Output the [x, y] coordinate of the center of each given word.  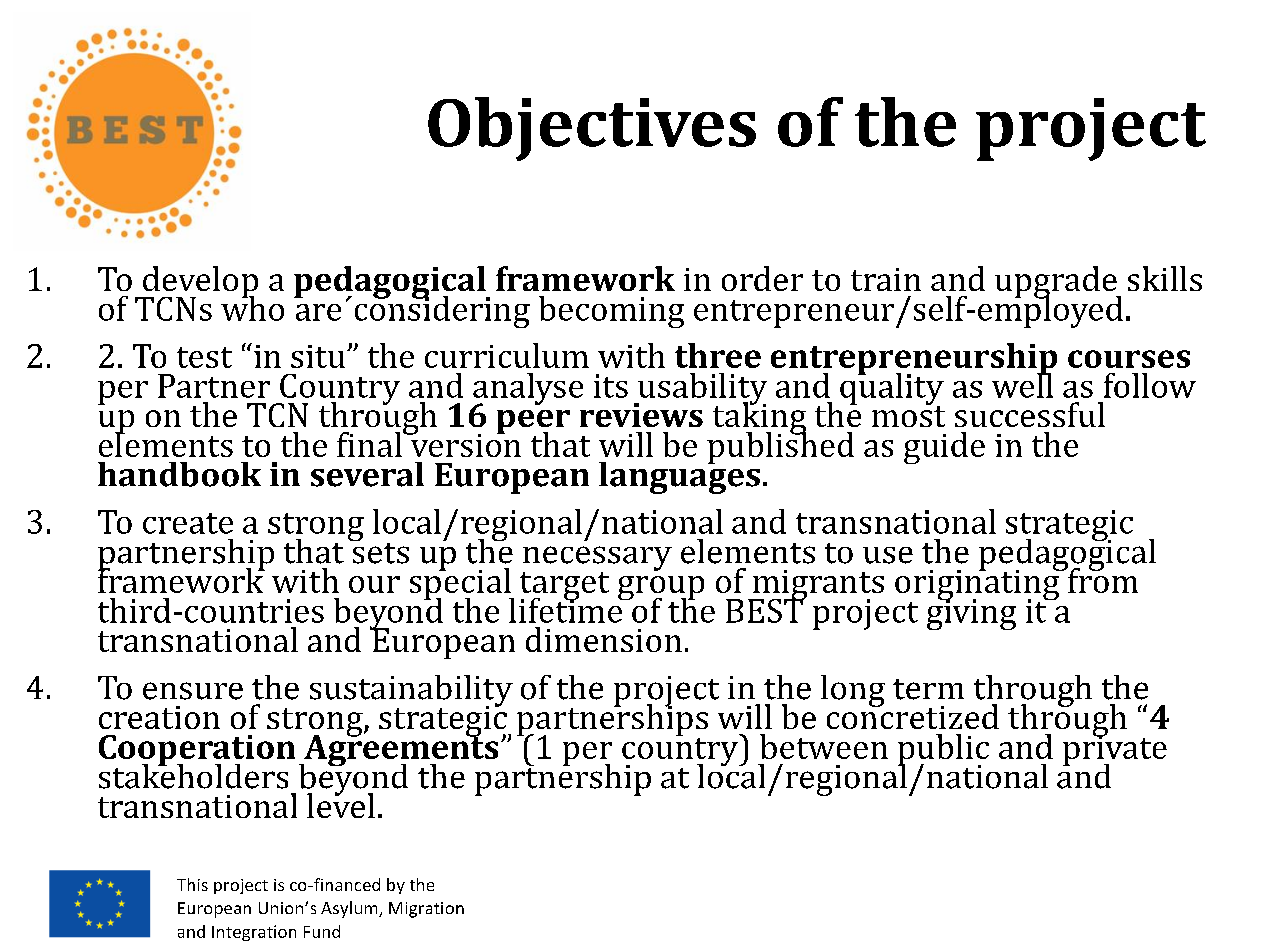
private [1115, 751]
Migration [426, 910]
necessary [597, 559]
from [1102, 579]
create [188, 523]
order [762, 278]
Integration [254, 933]
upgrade [1057, 283]
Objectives [592, 129]
